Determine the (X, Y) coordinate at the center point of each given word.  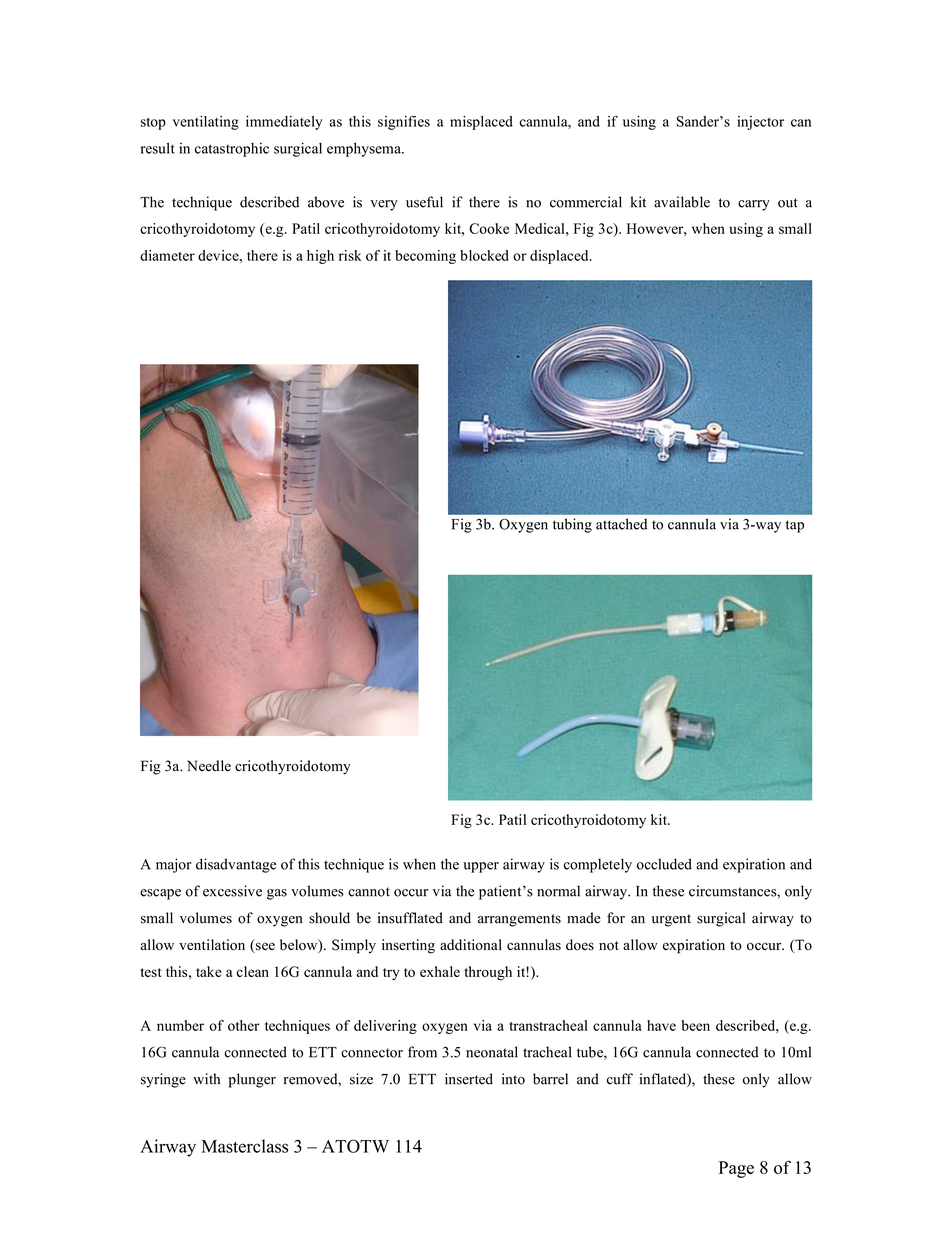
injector (760, 123)
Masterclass (245, 1146)
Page (736, 1169)
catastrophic (232, 149)
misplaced (481, 123)
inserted (469, 1079)
